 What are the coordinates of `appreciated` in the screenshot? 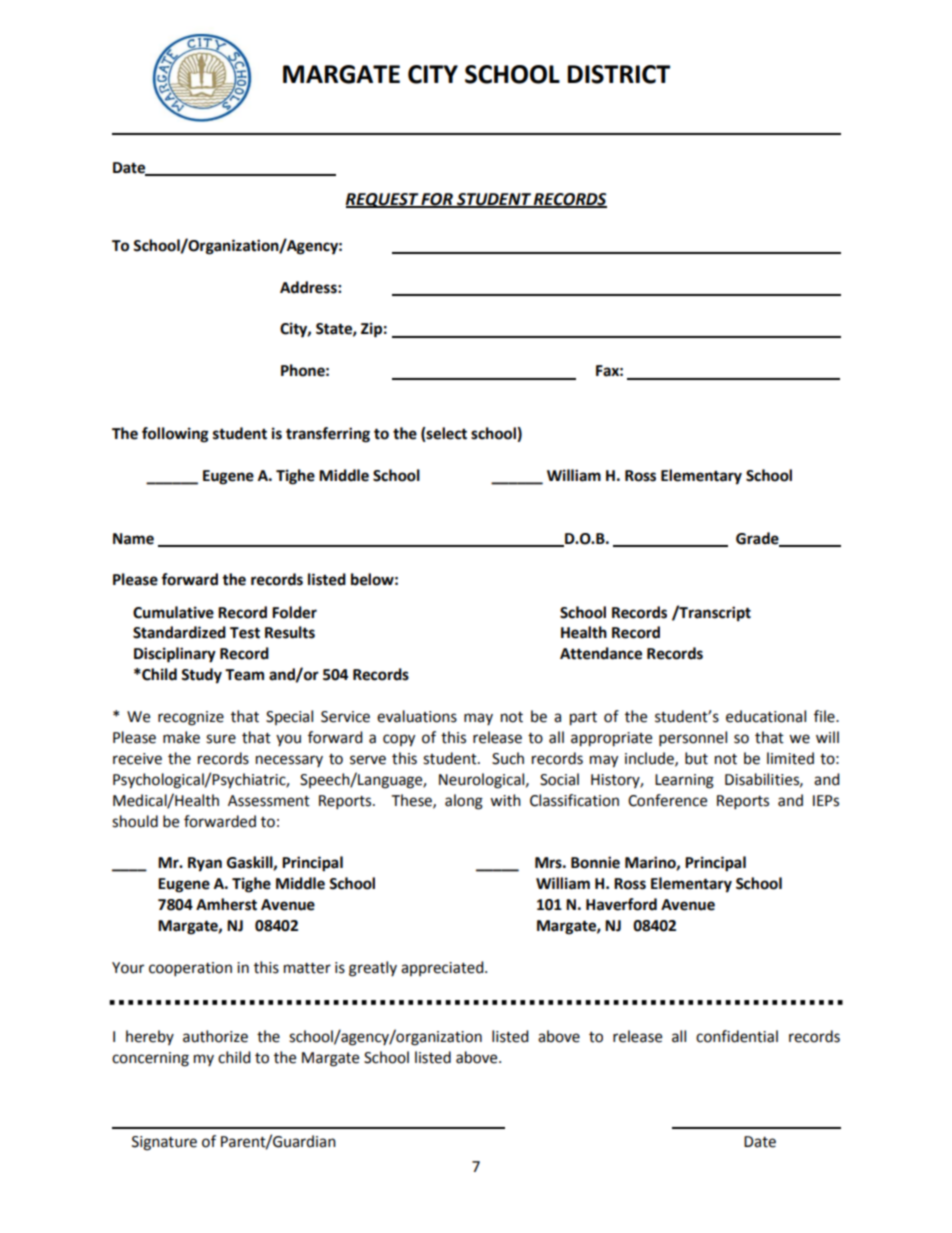 It's located at (443, 968).
